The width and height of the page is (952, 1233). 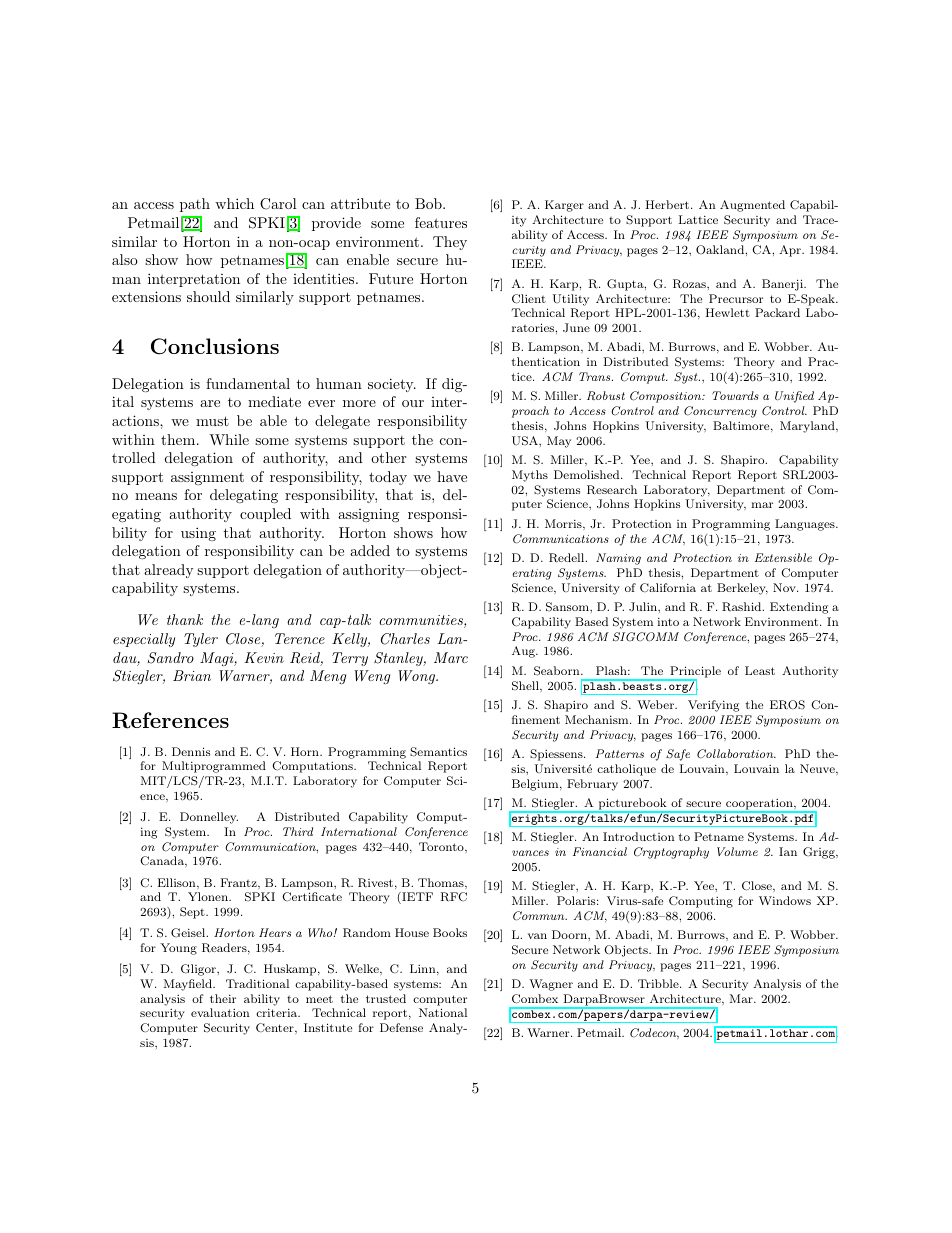 I want to click on Marc, so click(x=451, y=657).
